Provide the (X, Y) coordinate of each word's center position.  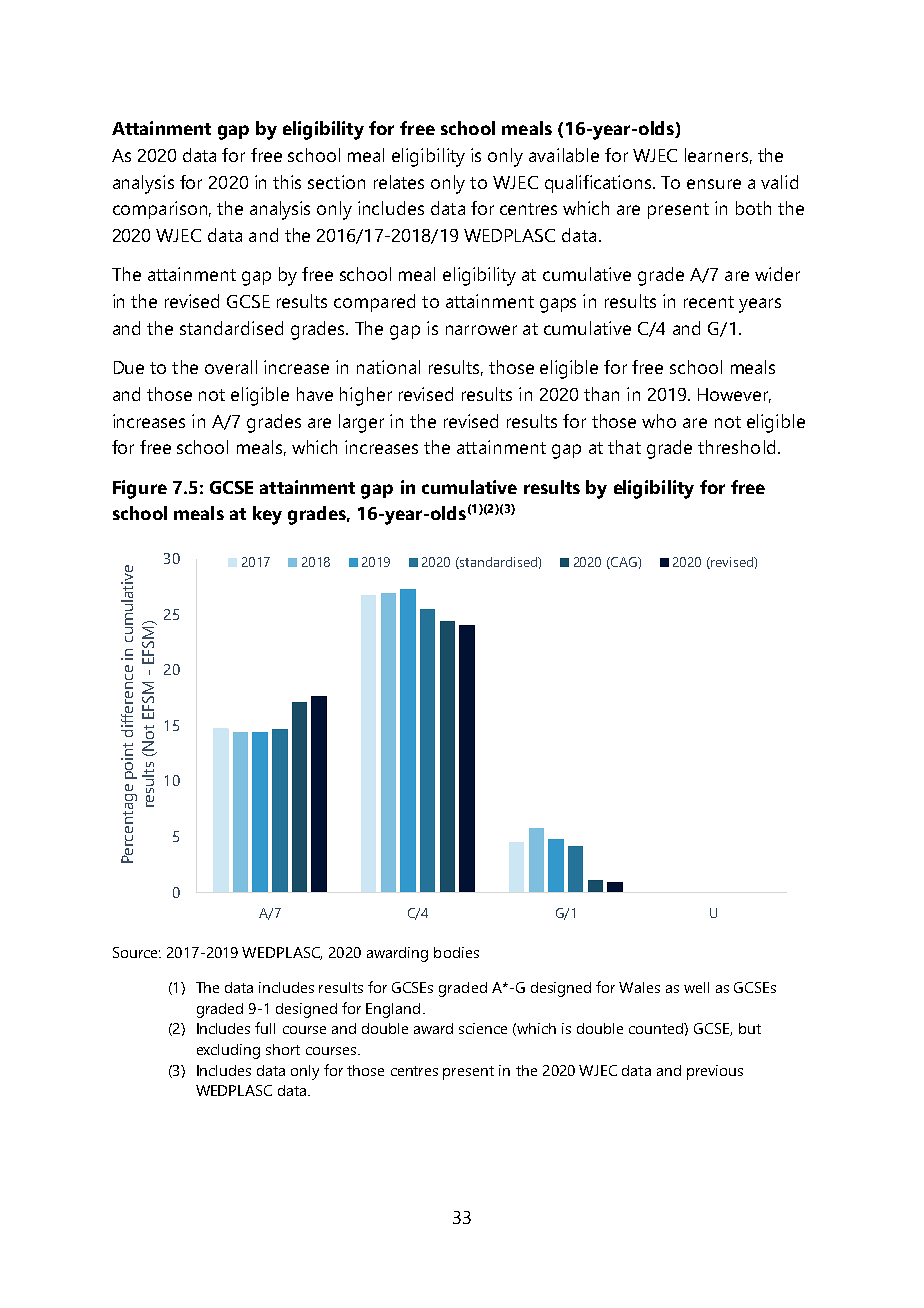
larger (361, 423)
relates (399, 182)
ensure (714, 184)
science (483, 1028)
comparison (160, 210)
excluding (228, 1051)
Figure (140, 489)
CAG (624, 563)
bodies (456, 952)
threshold (736, 447)
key (267, 515)
